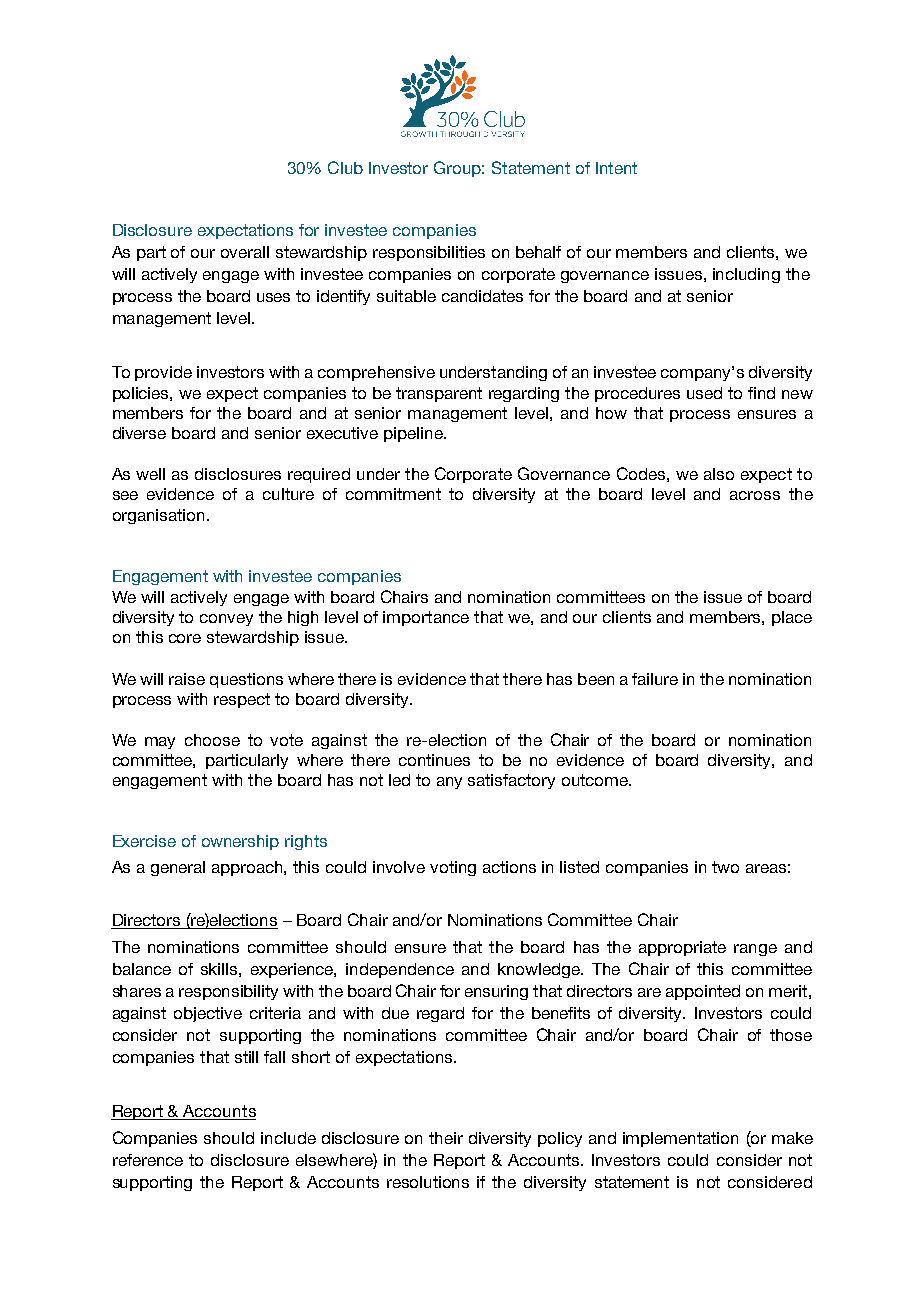 Image resolution: width=924 pixels, height=1308 pixels. What do you see at coordinates (245, 252) in the screenshot?
I see `overall` at bounding box center [245, 252].
